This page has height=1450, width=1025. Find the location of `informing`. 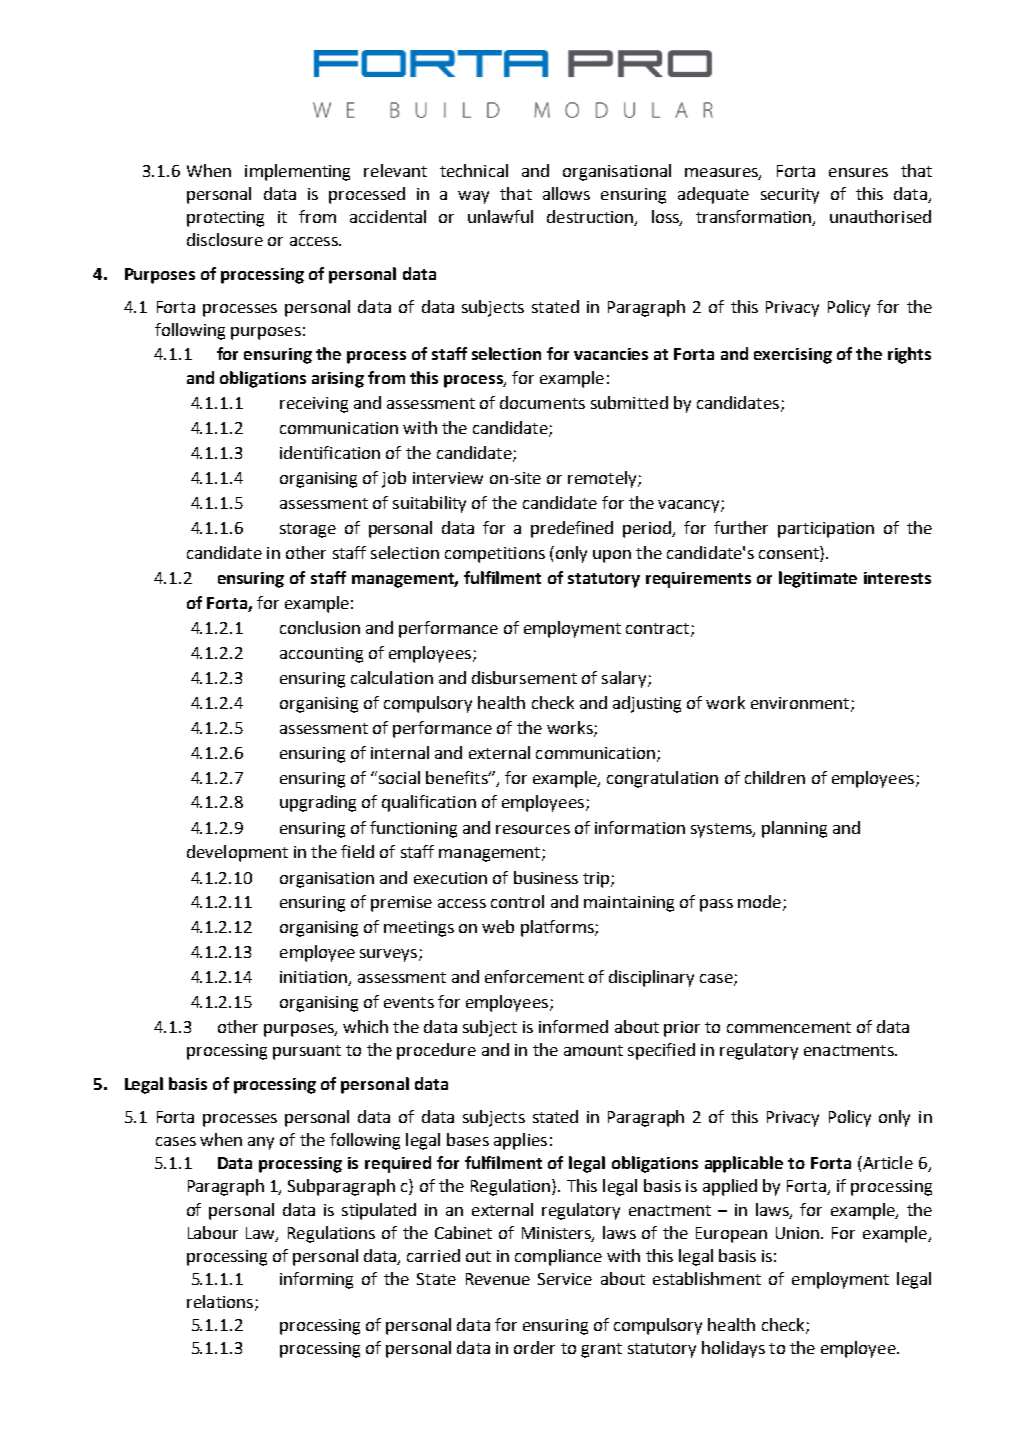

informing is located at coordinates (316, 1280).
